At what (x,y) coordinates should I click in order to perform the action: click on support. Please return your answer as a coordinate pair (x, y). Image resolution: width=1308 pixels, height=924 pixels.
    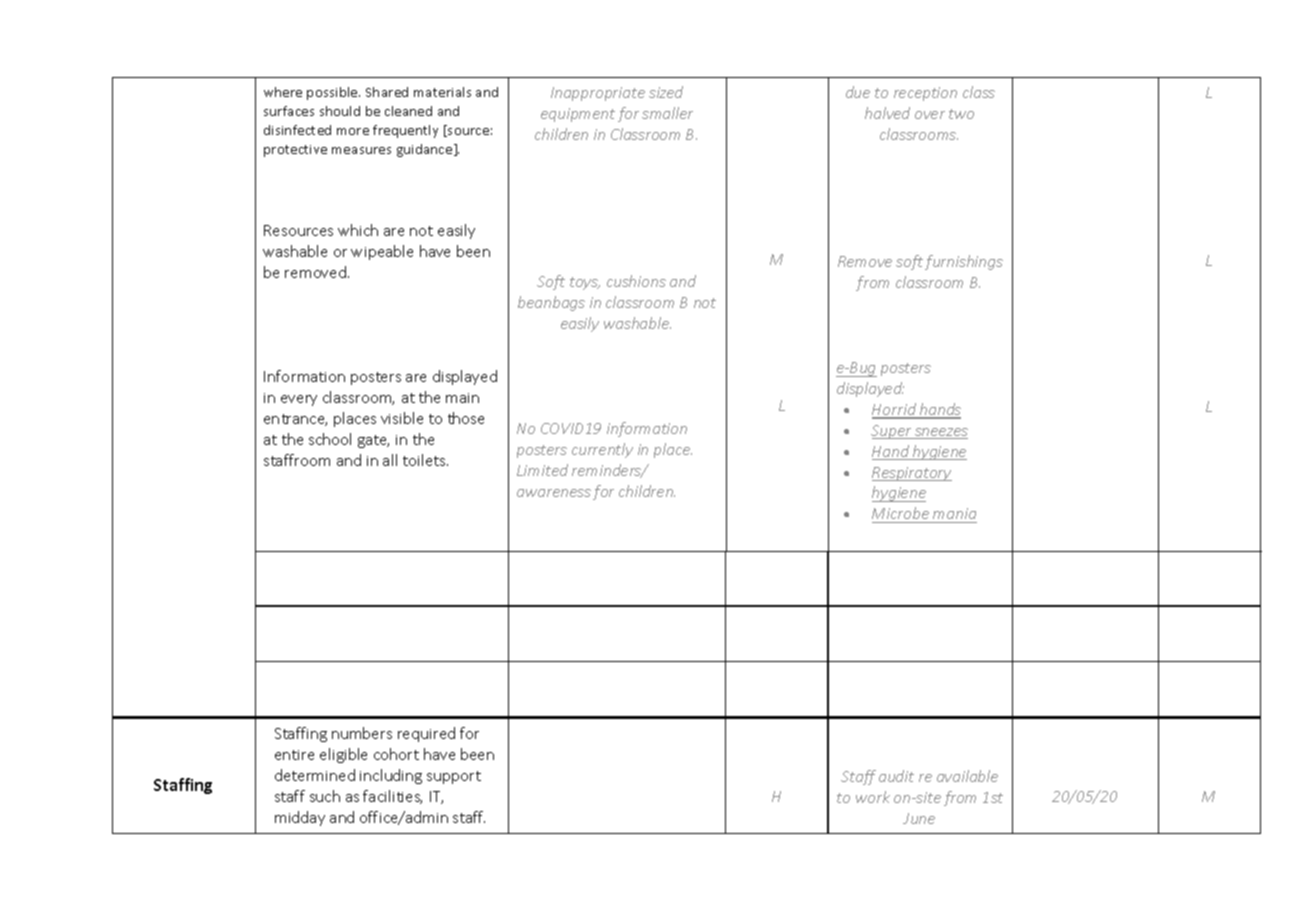
    Looking at the image, I should click on (454, 777).
